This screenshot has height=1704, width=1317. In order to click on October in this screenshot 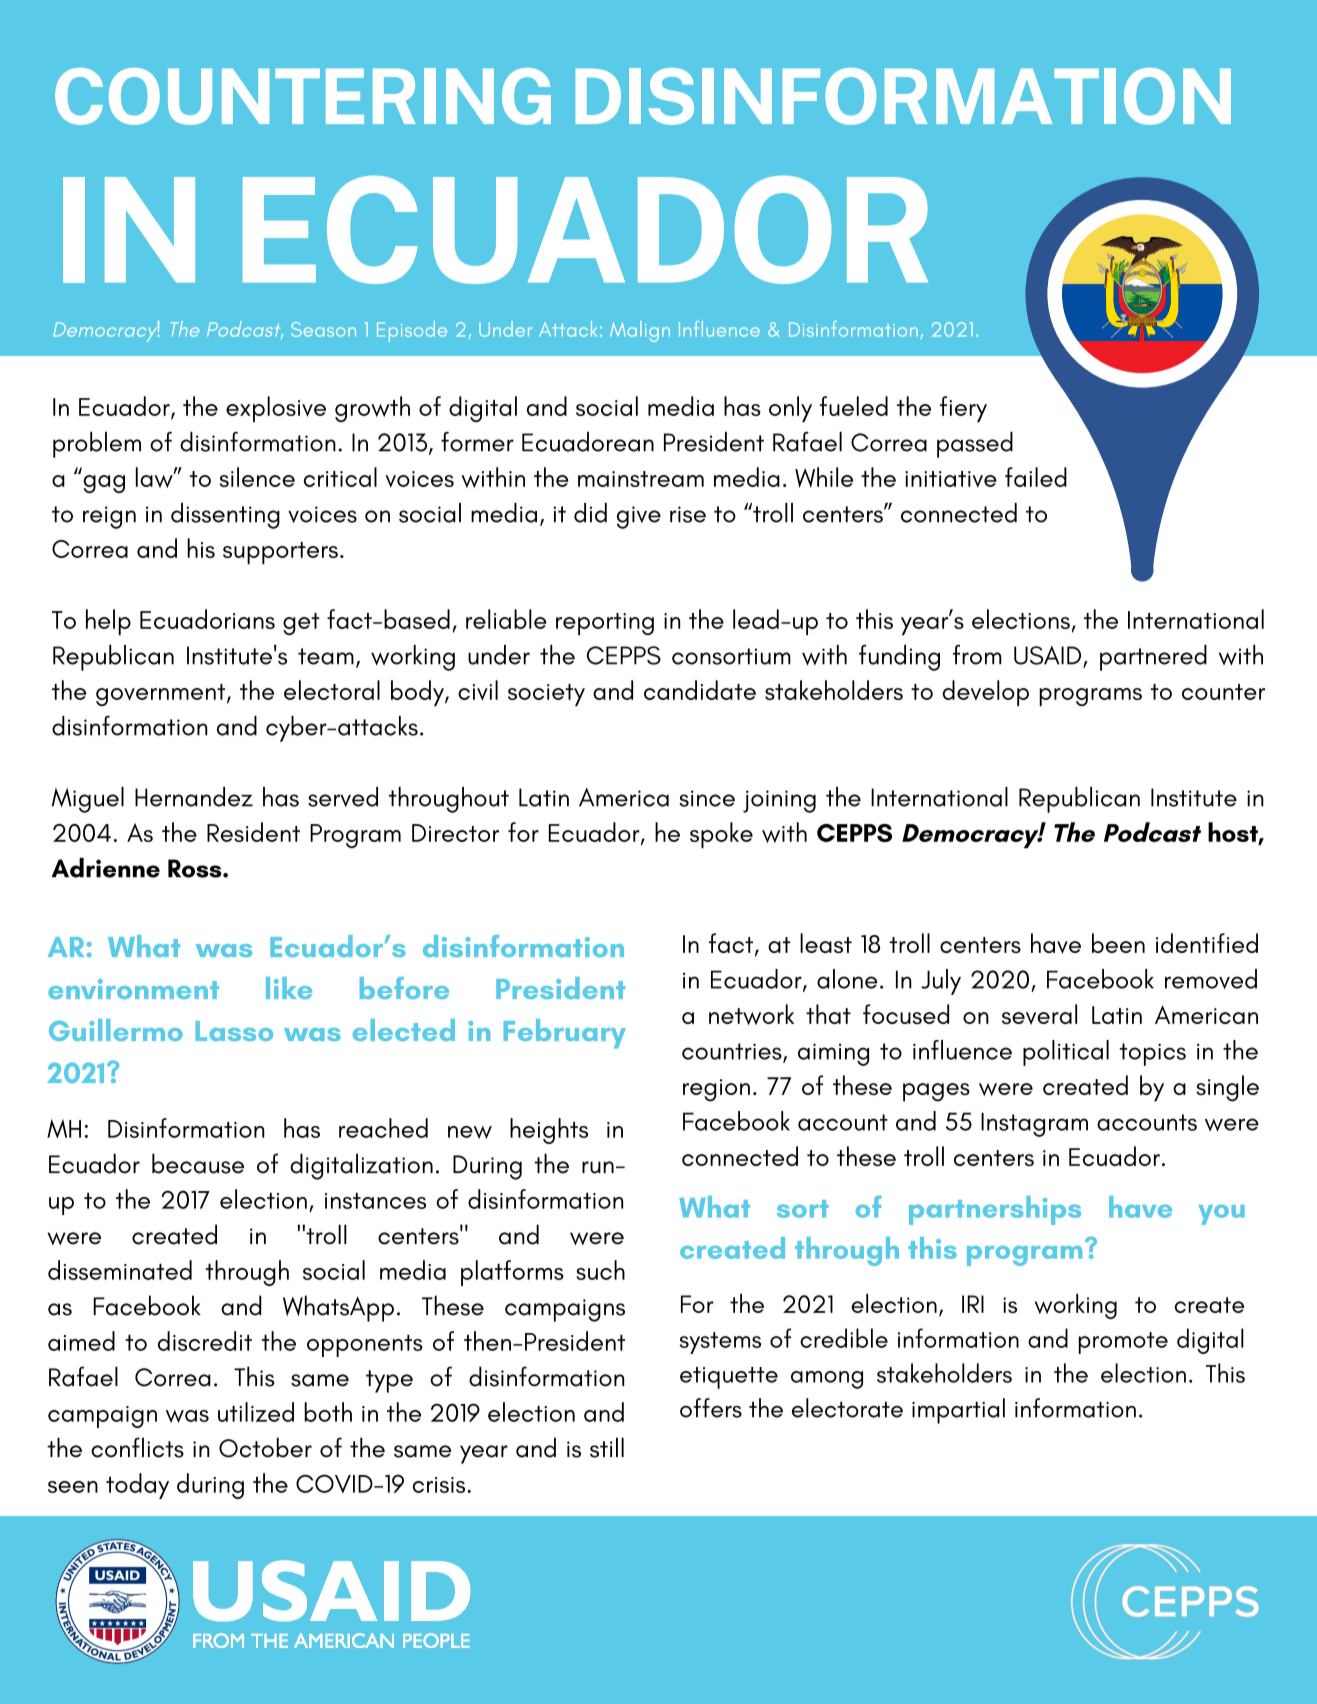, I will do `click(265, 1447)`.
